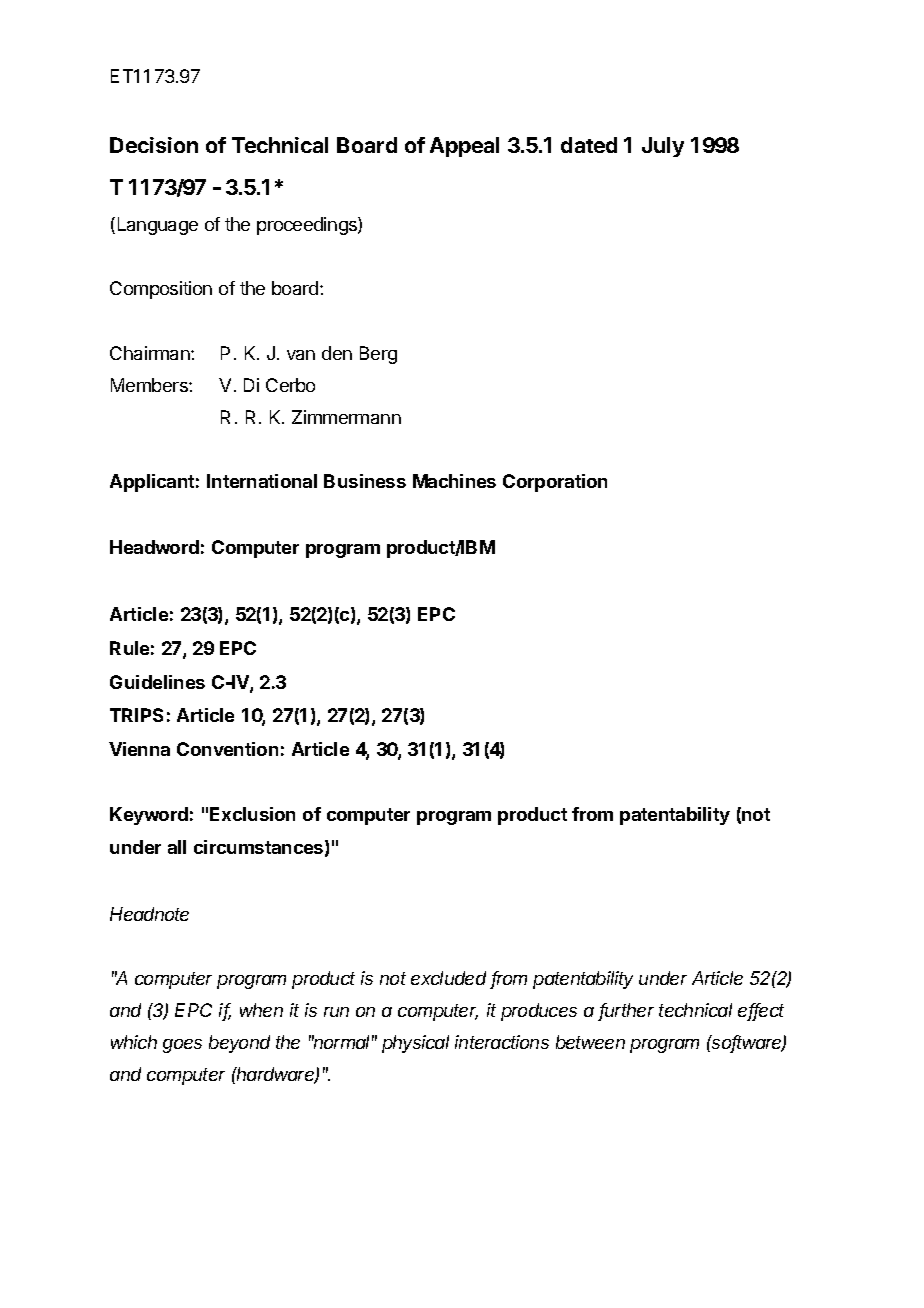  Describe the element at coordinates (464, 147) in the image. I see `Appeal` at that location.
